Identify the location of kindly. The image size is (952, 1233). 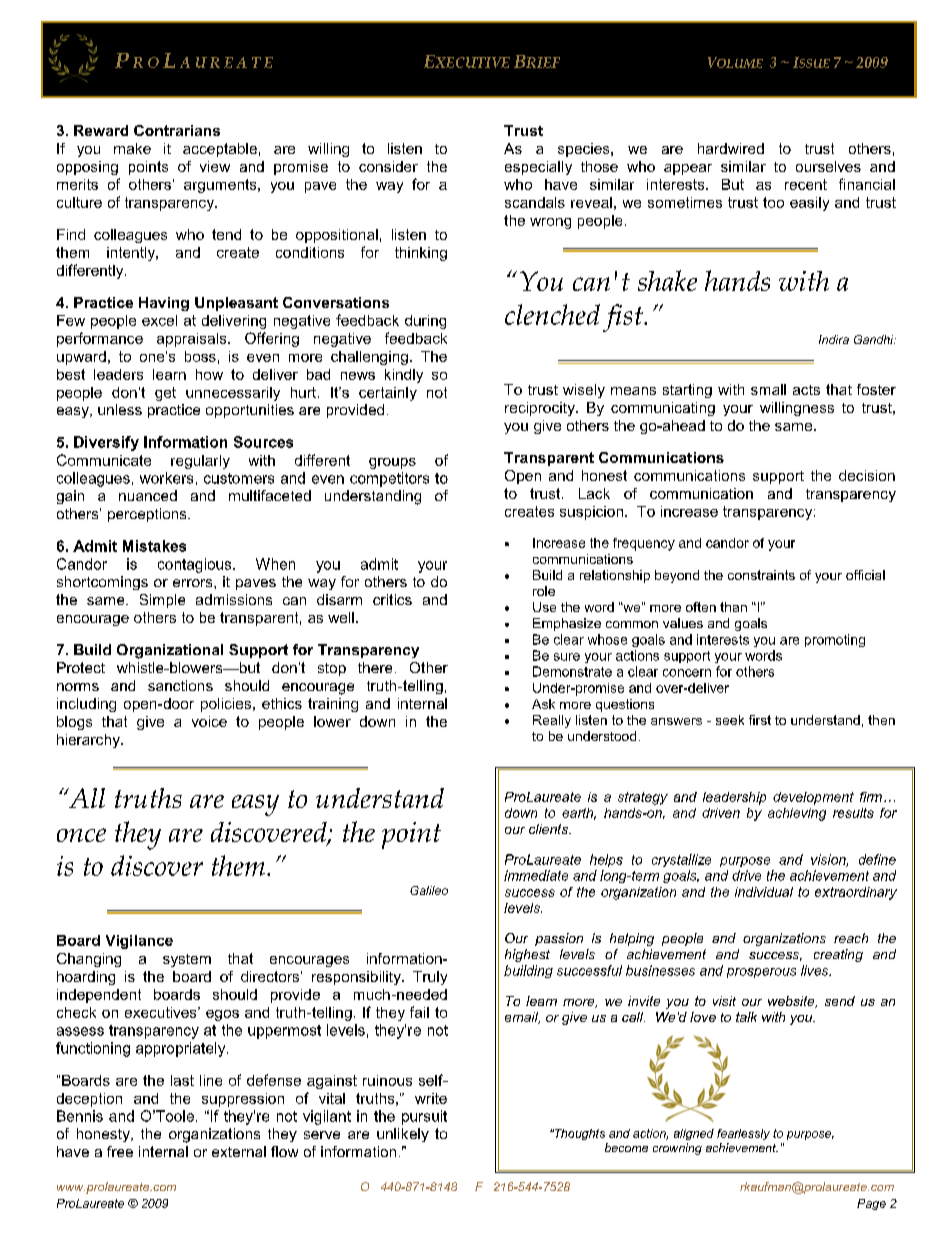
(404, 376).
